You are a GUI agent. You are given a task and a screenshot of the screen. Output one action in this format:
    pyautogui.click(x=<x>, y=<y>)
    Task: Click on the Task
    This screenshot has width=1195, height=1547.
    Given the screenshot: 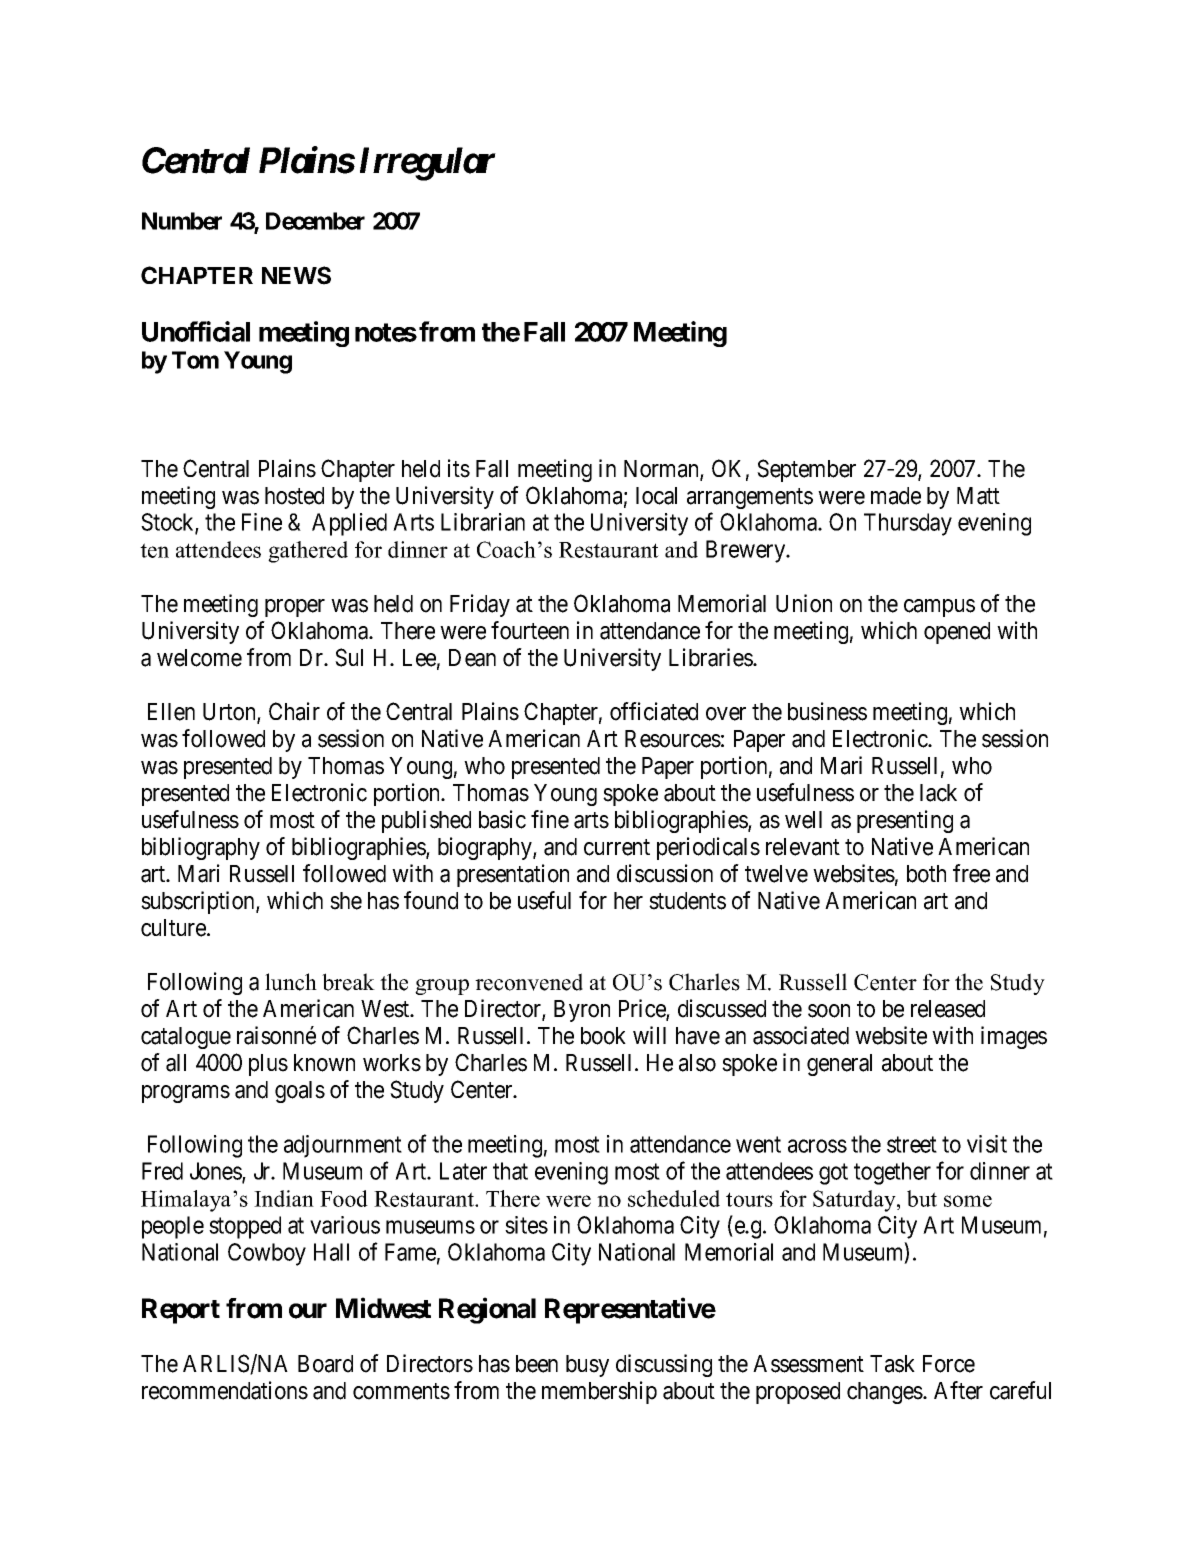 What is the action you would take?
    pyautogui.click(x=892, y=1364)
